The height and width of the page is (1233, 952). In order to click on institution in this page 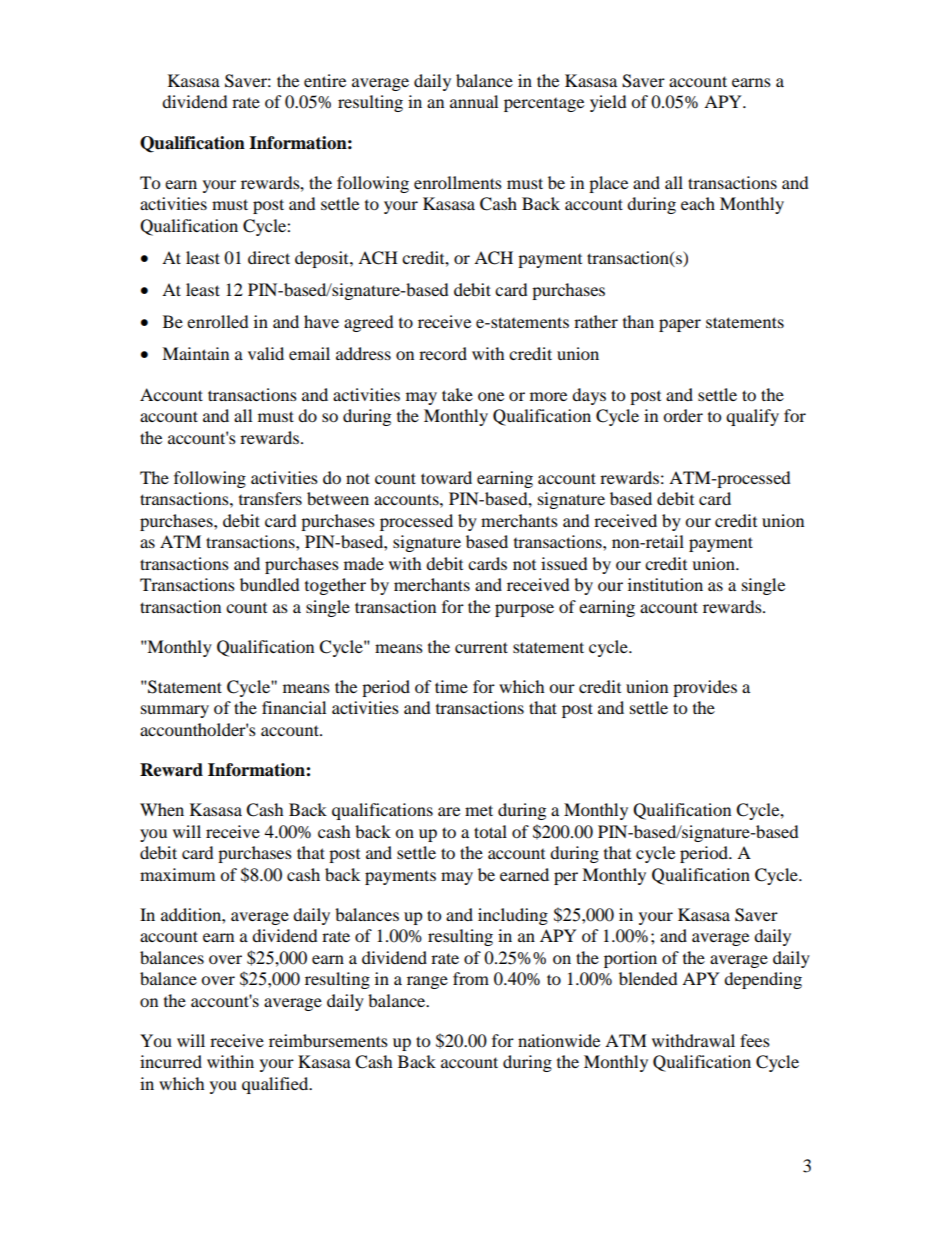, I will do `click(665, 584)`.
